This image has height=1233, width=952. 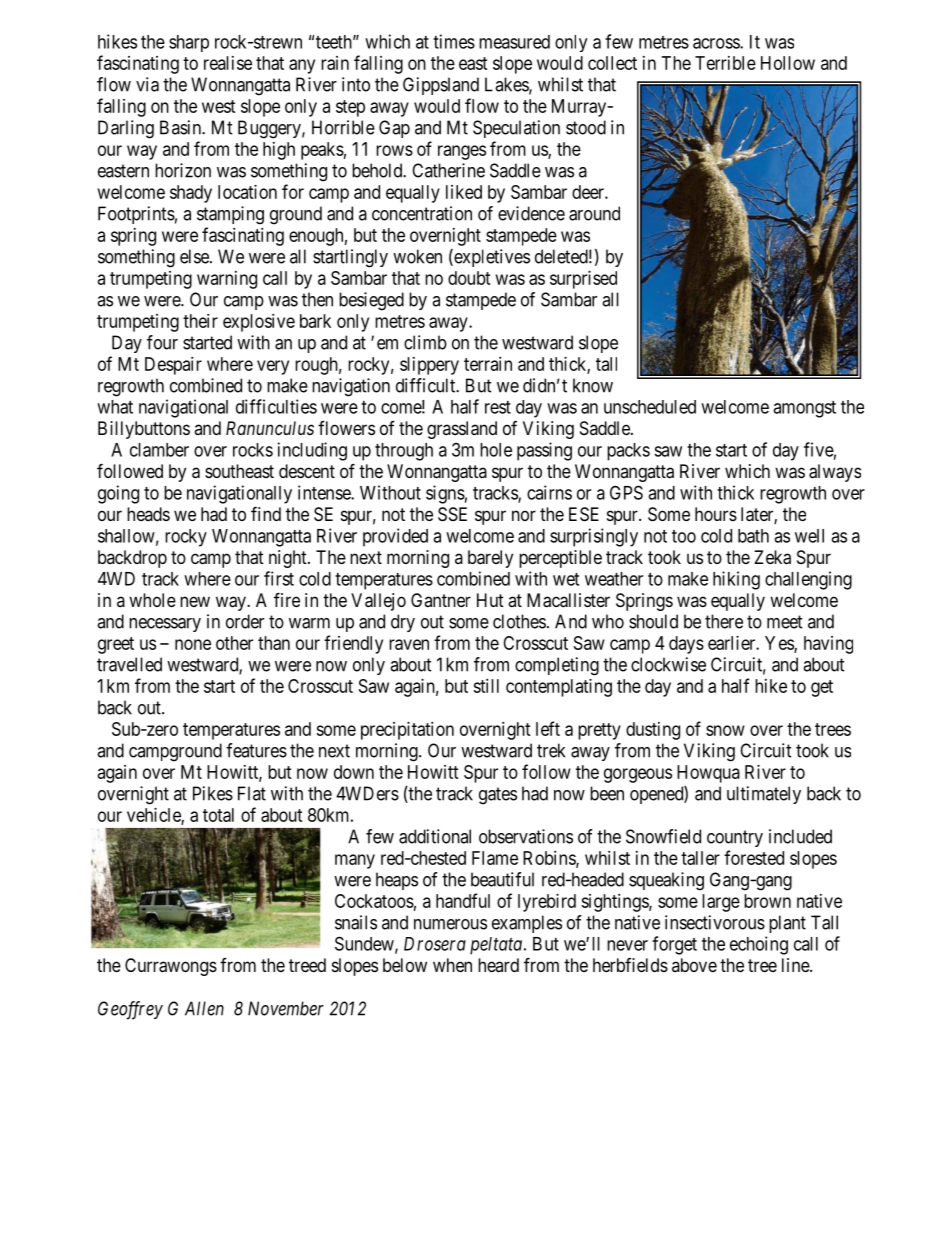 I want to click on heads, so click(x=148, y=514).
